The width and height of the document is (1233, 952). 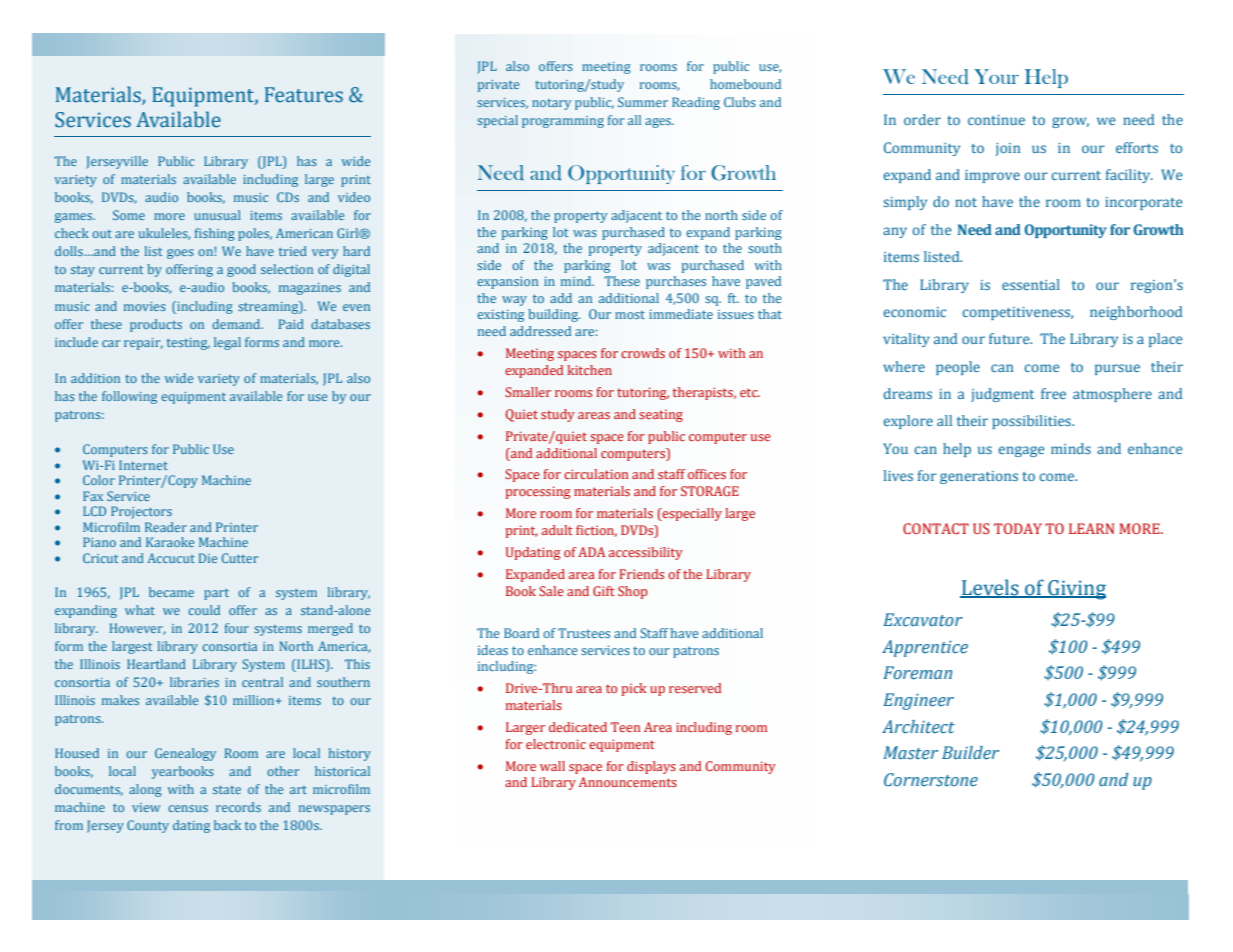 I want to click on Excavator, so click(x=923, y=620).
